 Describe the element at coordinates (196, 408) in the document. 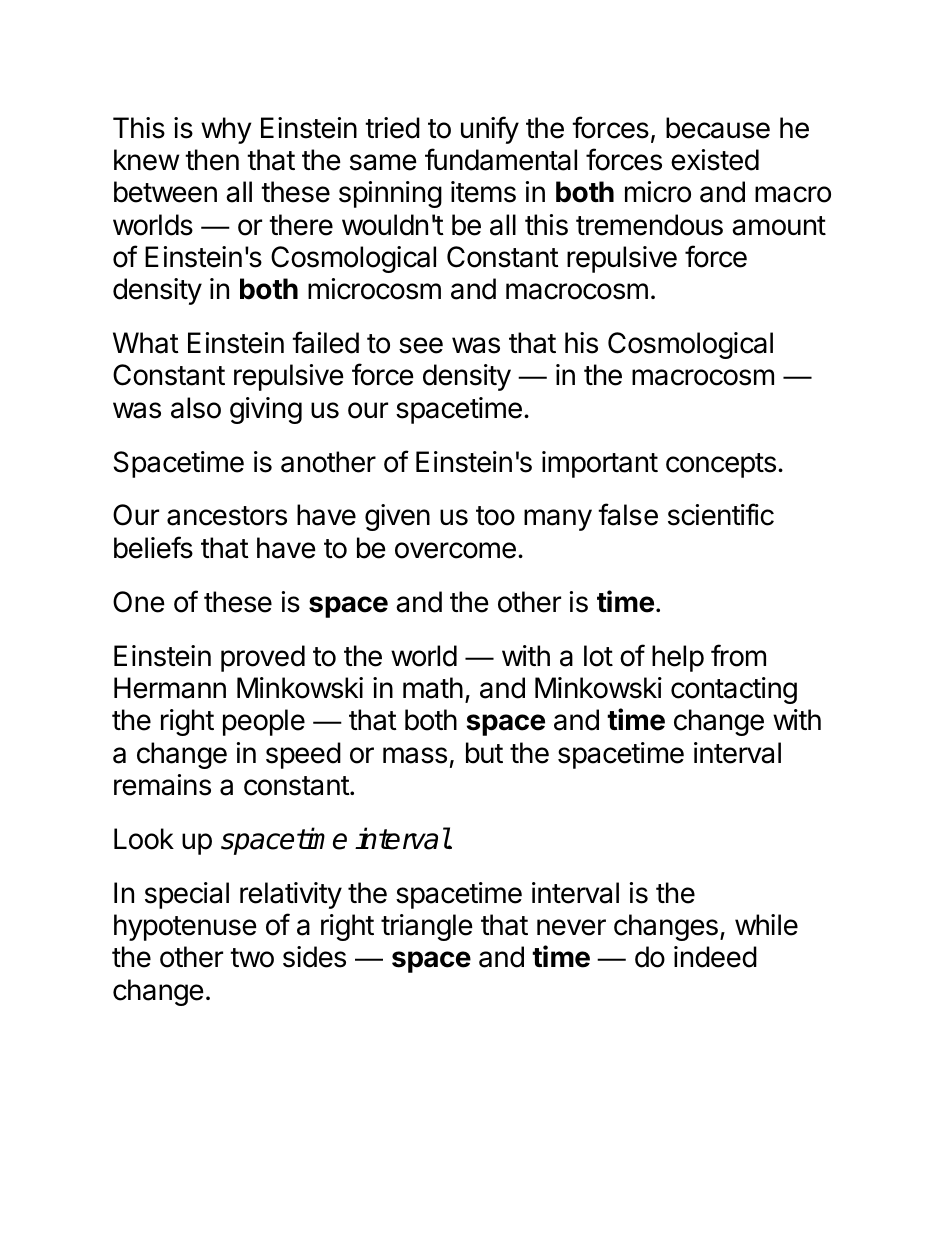

I see `also` at that location.
